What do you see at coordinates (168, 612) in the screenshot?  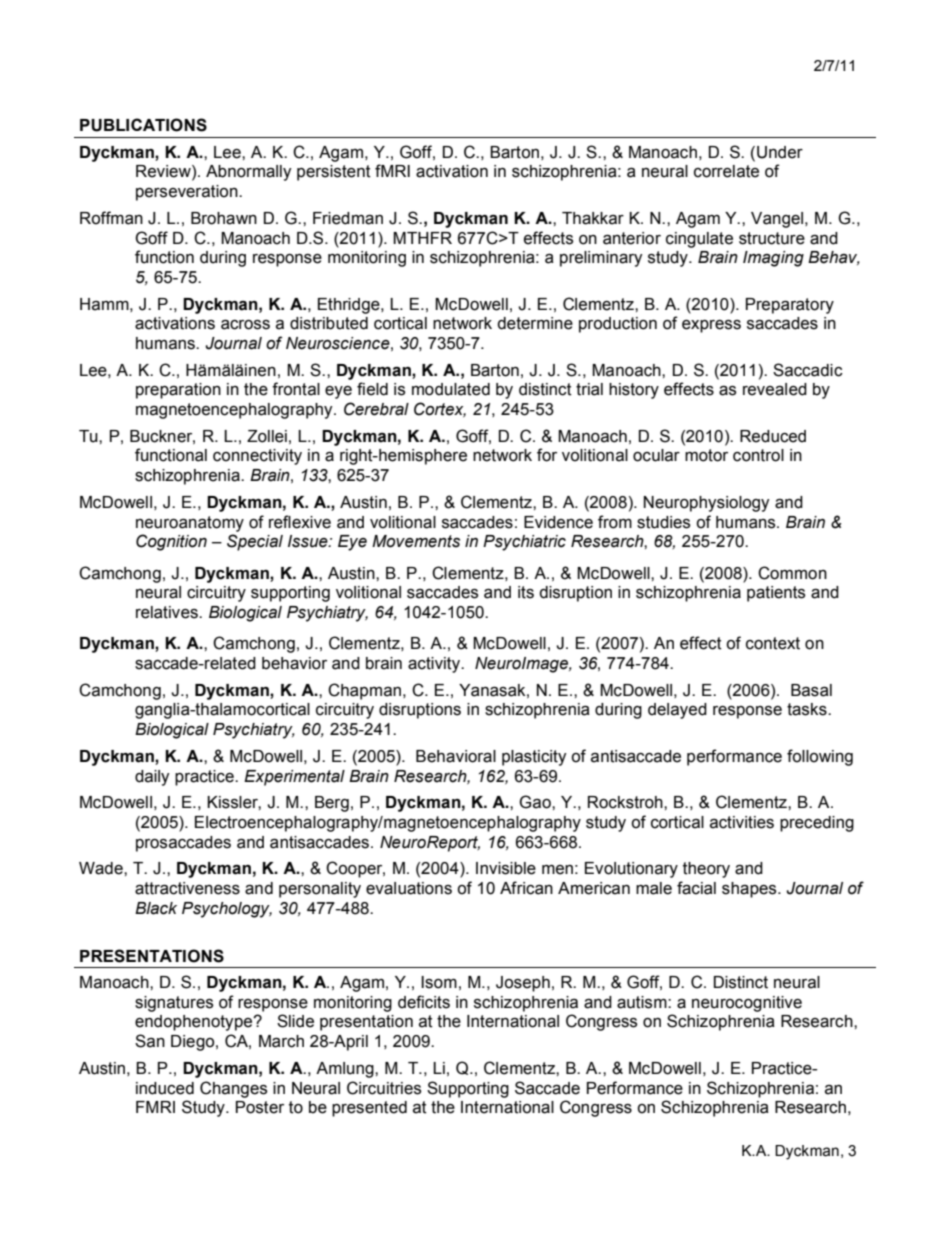 I see `relatives` at bounding box center [168, 612].
